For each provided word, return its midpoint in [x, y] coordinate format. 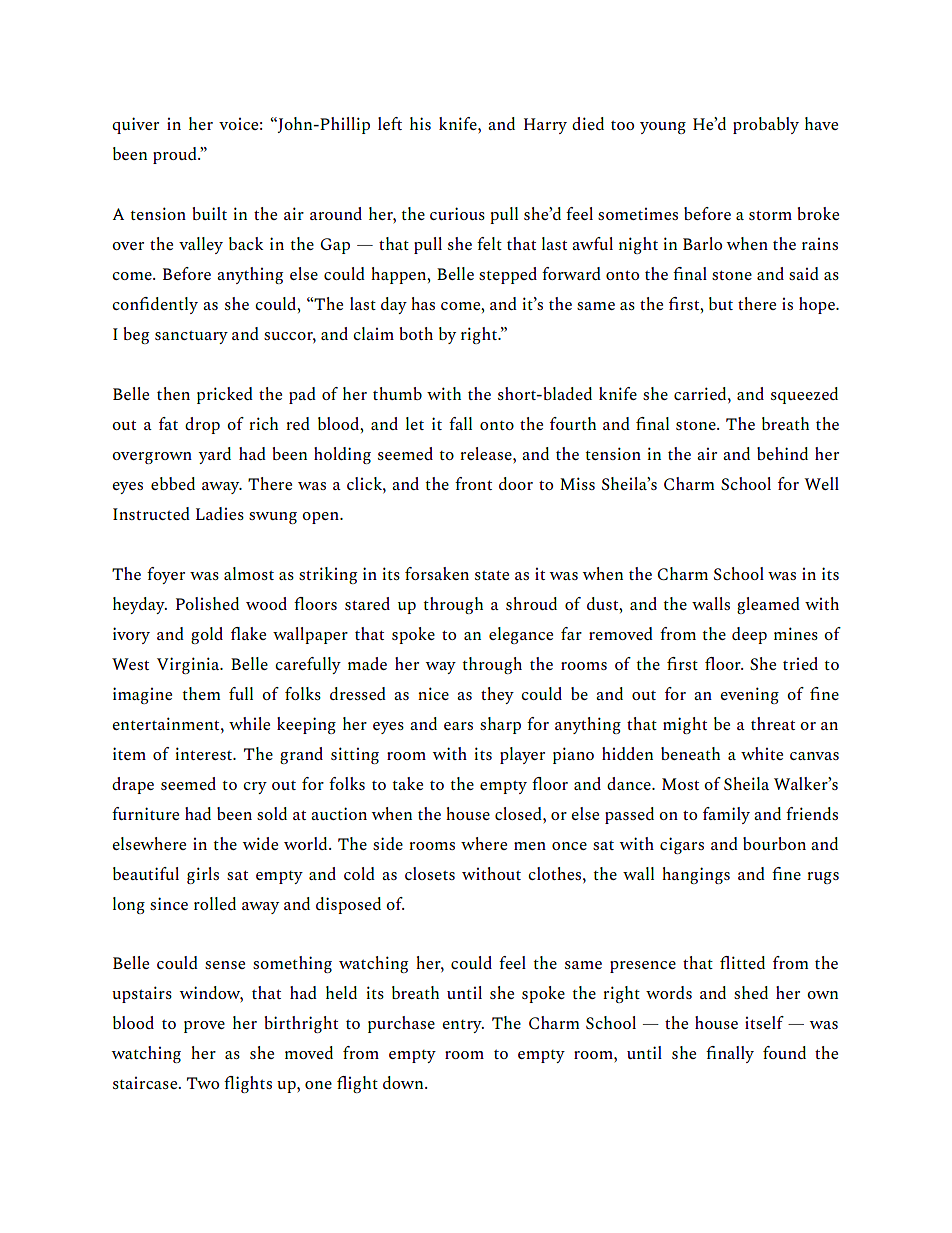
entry [463, 1026]
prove [204, 1027]
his [420, 123]
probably [766, 125]
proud [176, 155]
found [784, 1052]
